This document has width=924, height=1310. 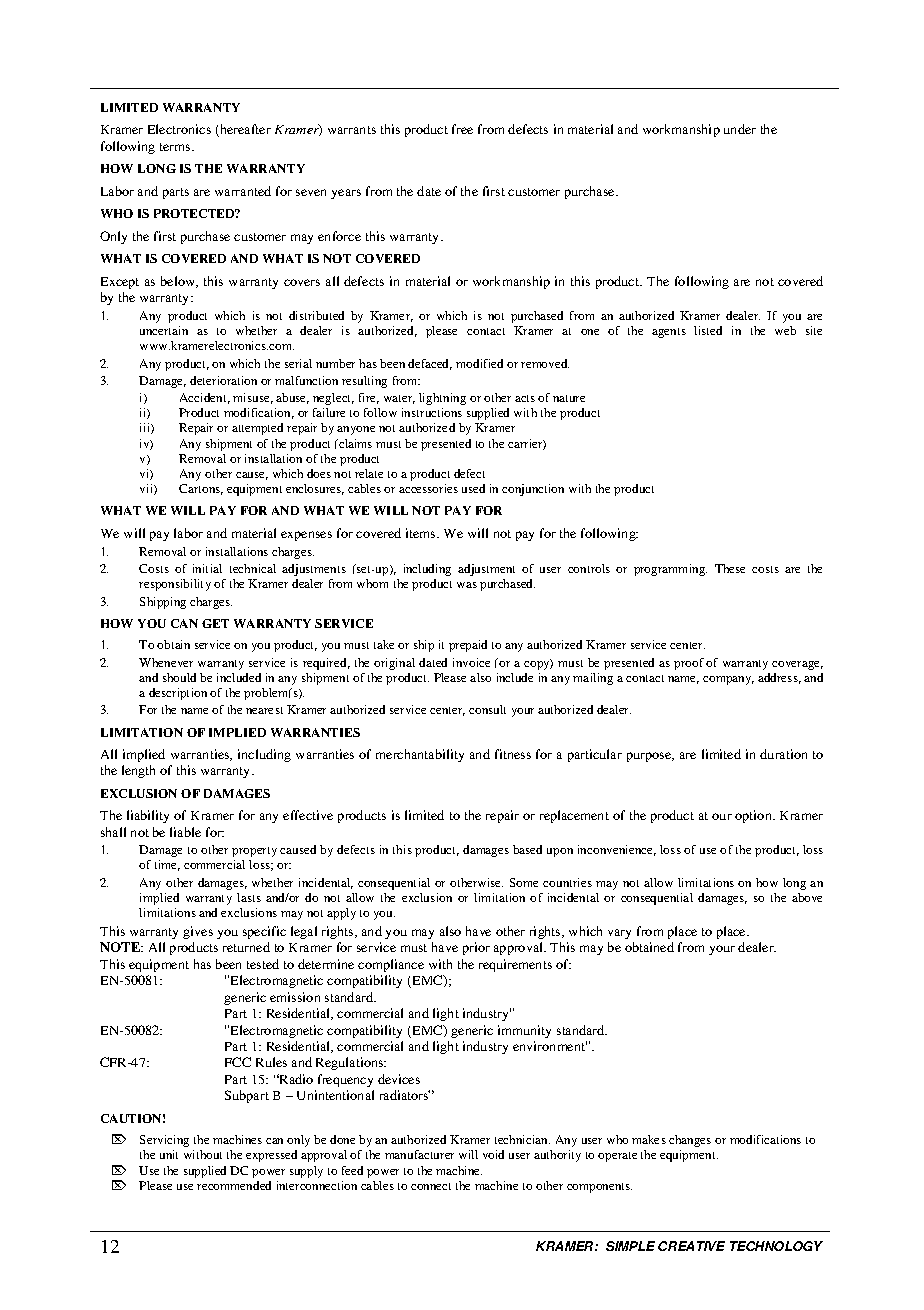 I want to click on description, so click(x=178, y=694).
